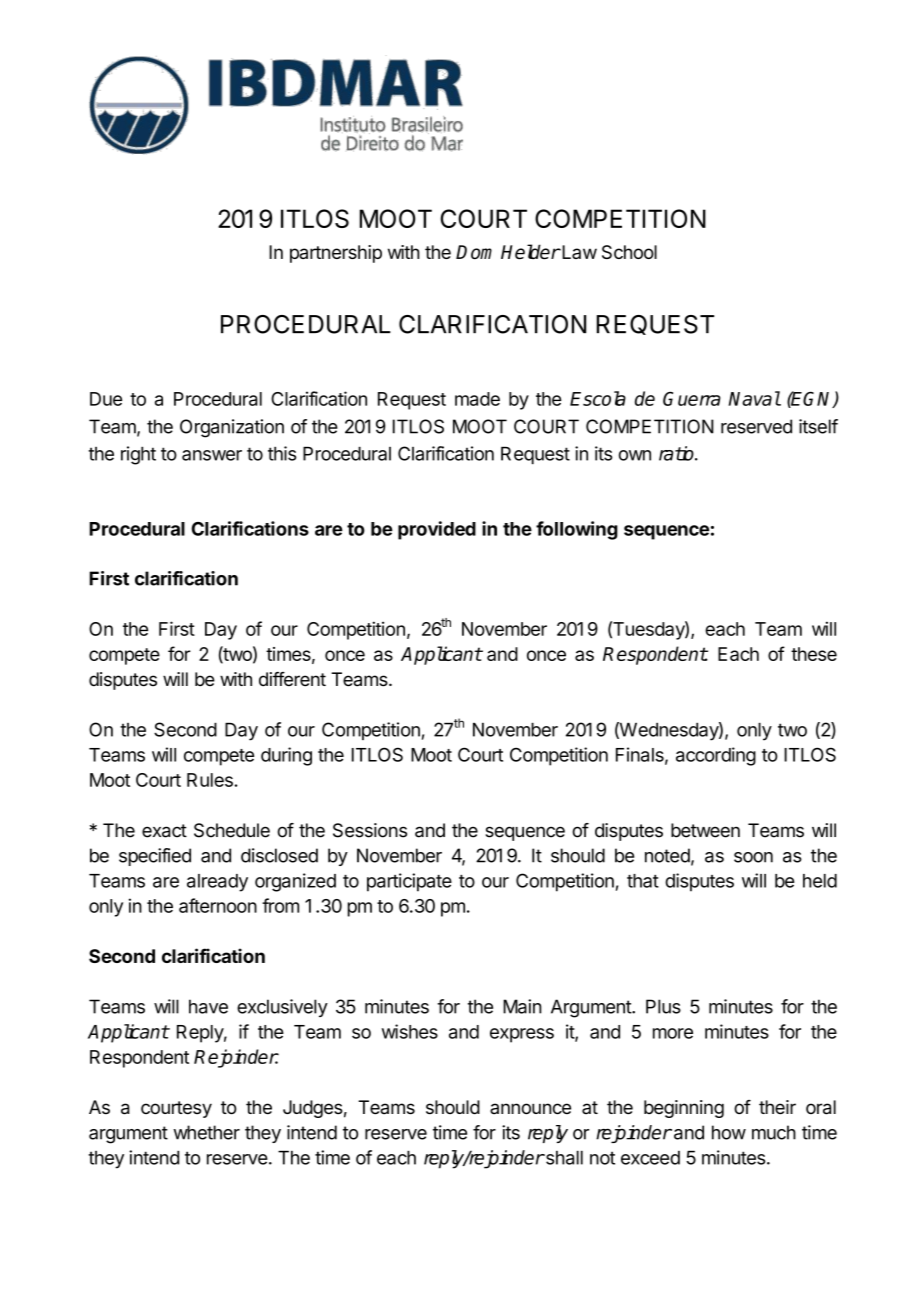 This page has width=924, height=1308. I want to click on provided, so click(437, 530).
